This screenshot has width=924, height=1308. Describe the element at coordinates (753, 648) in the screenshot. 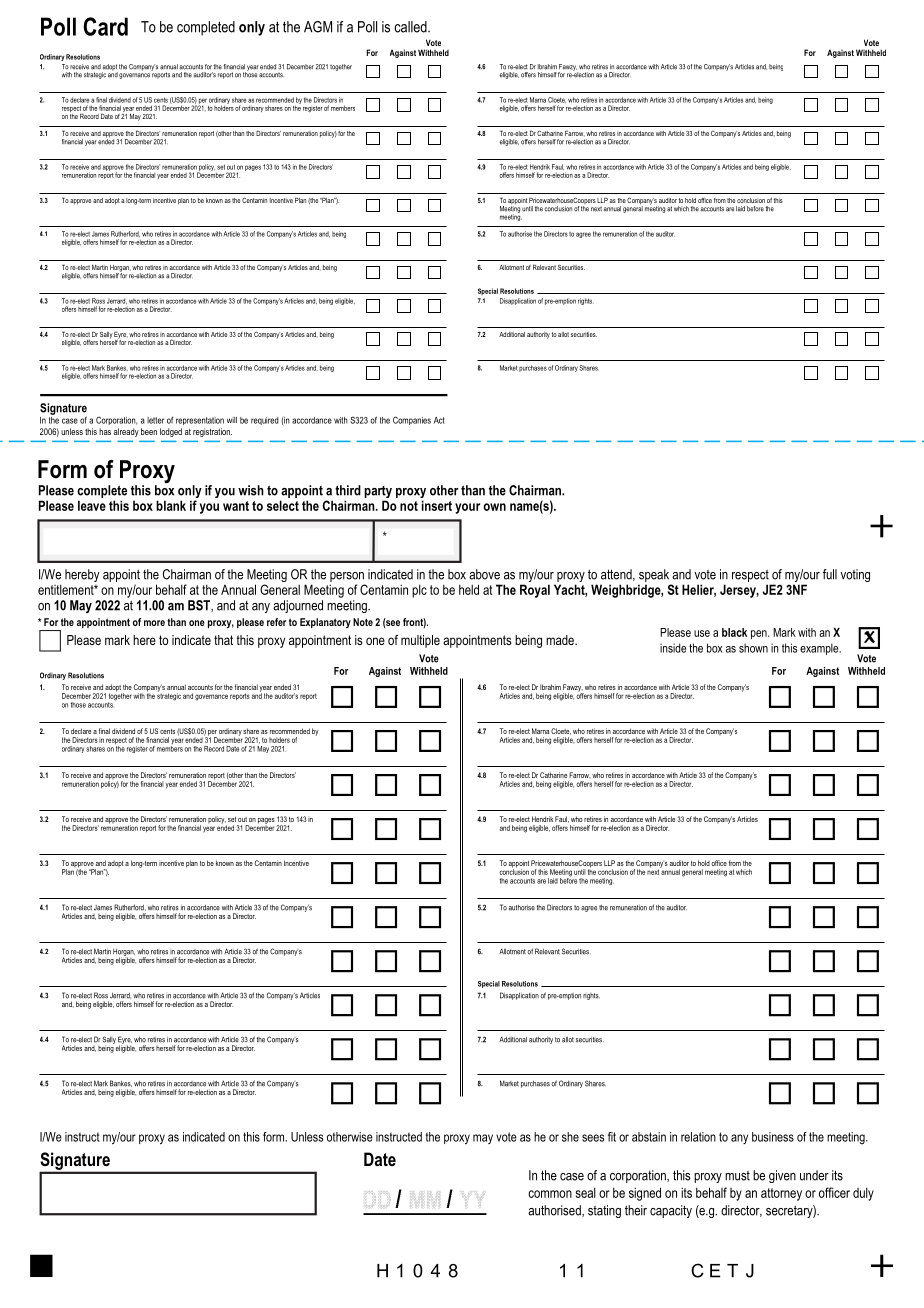

I see `shown` at that location.
